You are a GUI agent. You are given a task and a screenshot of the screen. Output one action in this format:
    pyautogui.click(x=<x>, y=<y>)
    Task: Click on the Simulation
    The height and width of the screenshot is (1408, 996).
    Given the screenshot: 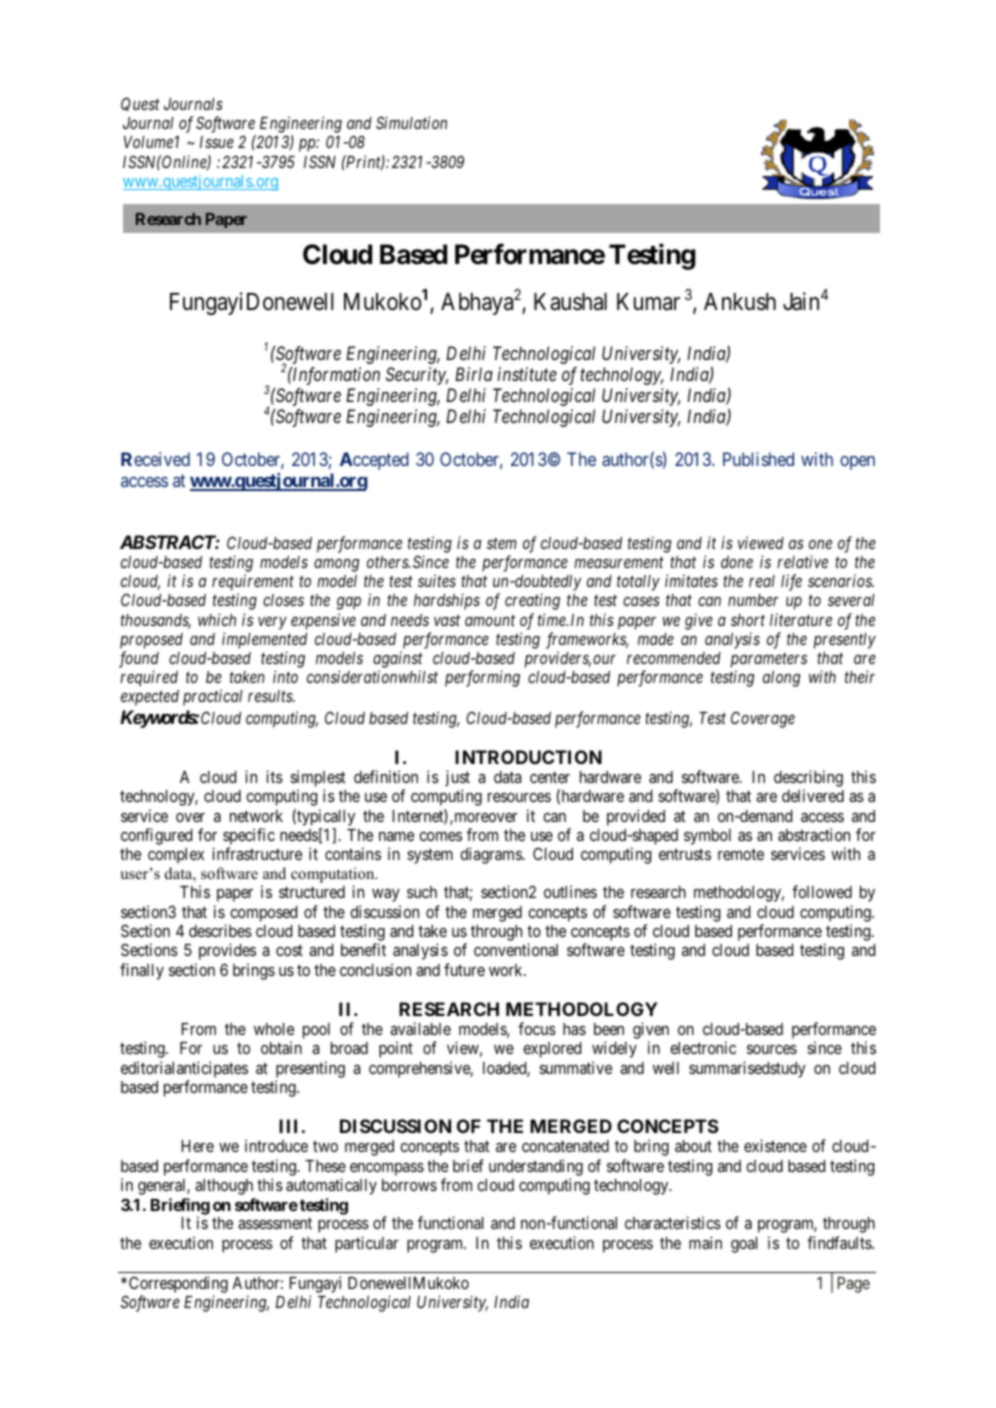 What is the action you would take?
    pyautogui.click(x=411, y=122)
